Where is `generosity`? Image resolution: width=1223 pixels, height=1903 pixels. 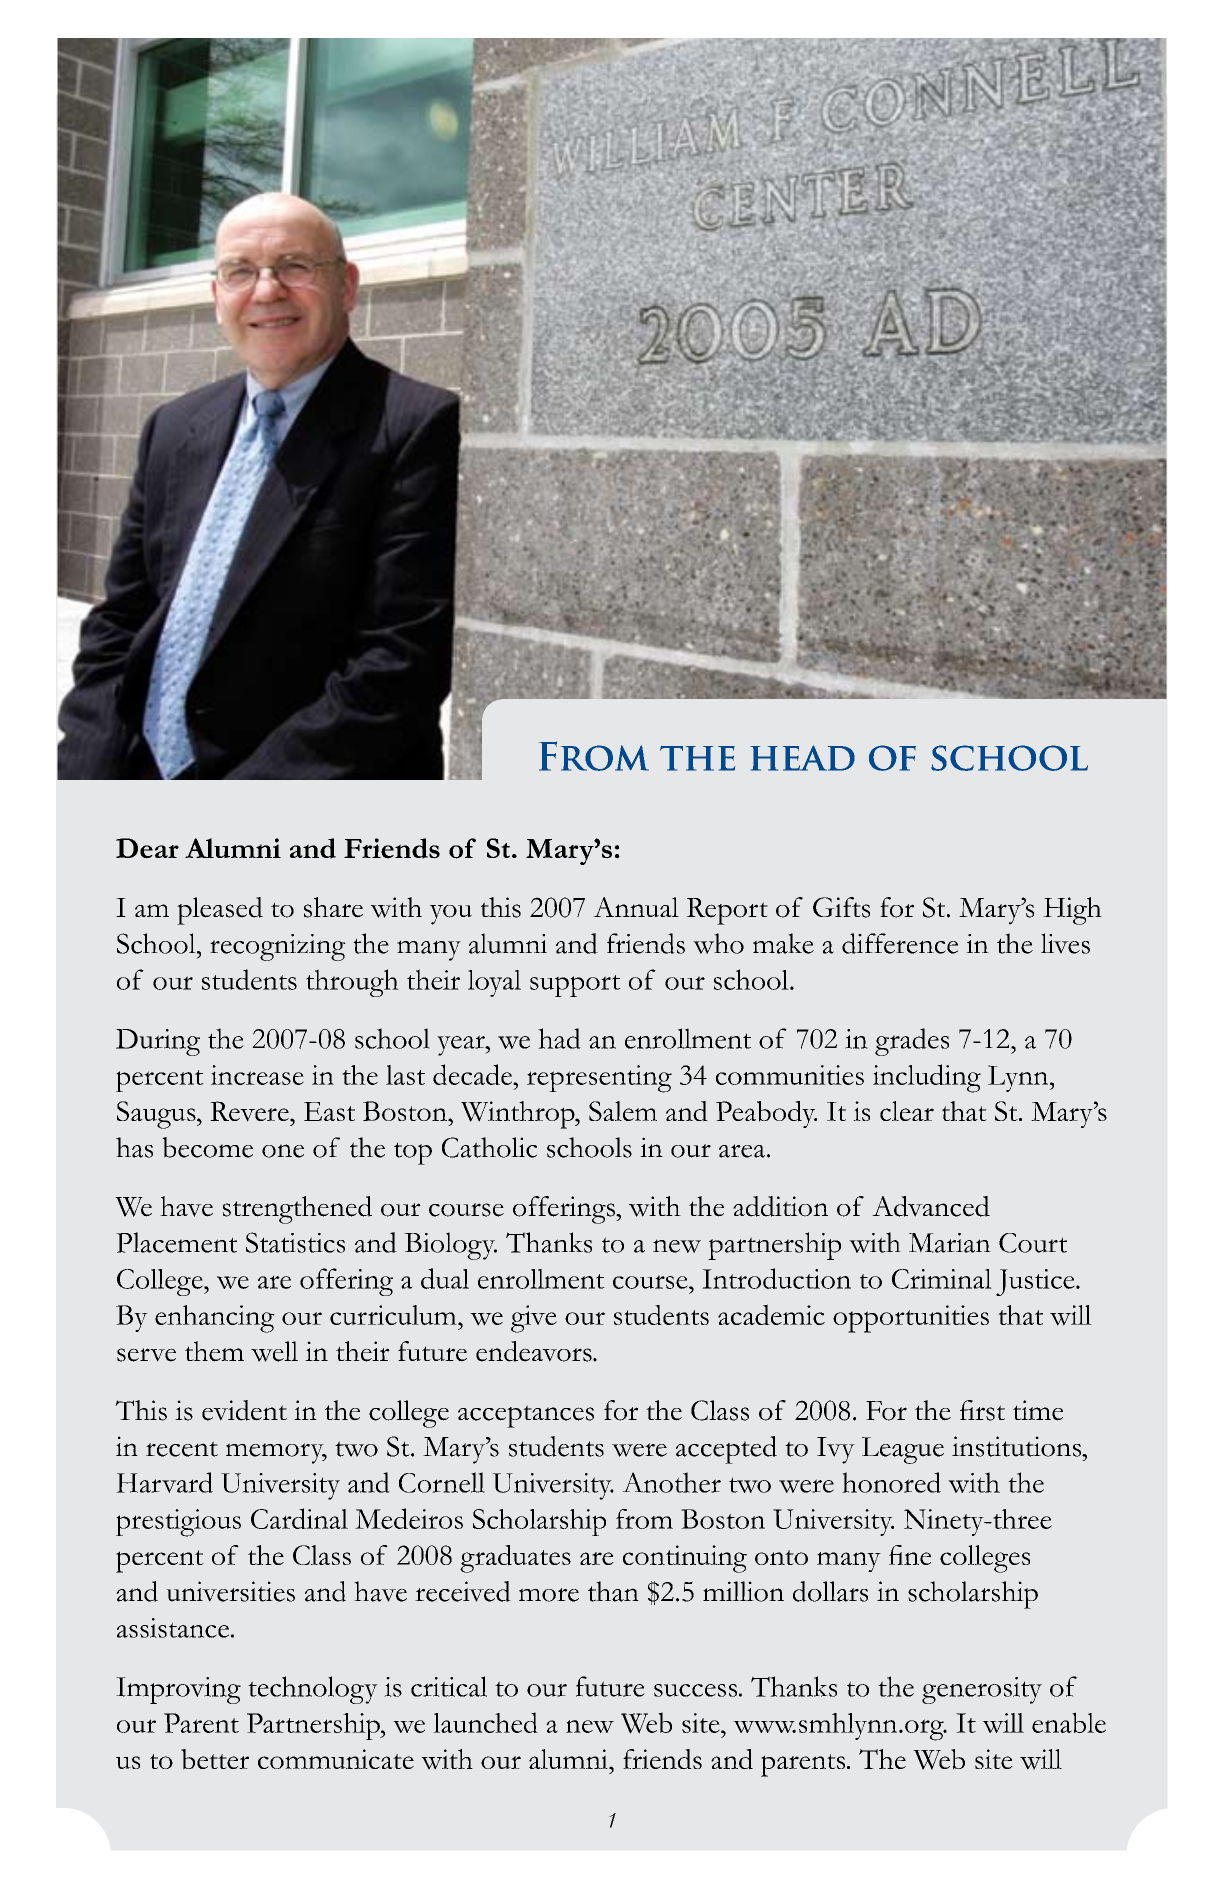 generosity is located at coordinates (982, 1690).
